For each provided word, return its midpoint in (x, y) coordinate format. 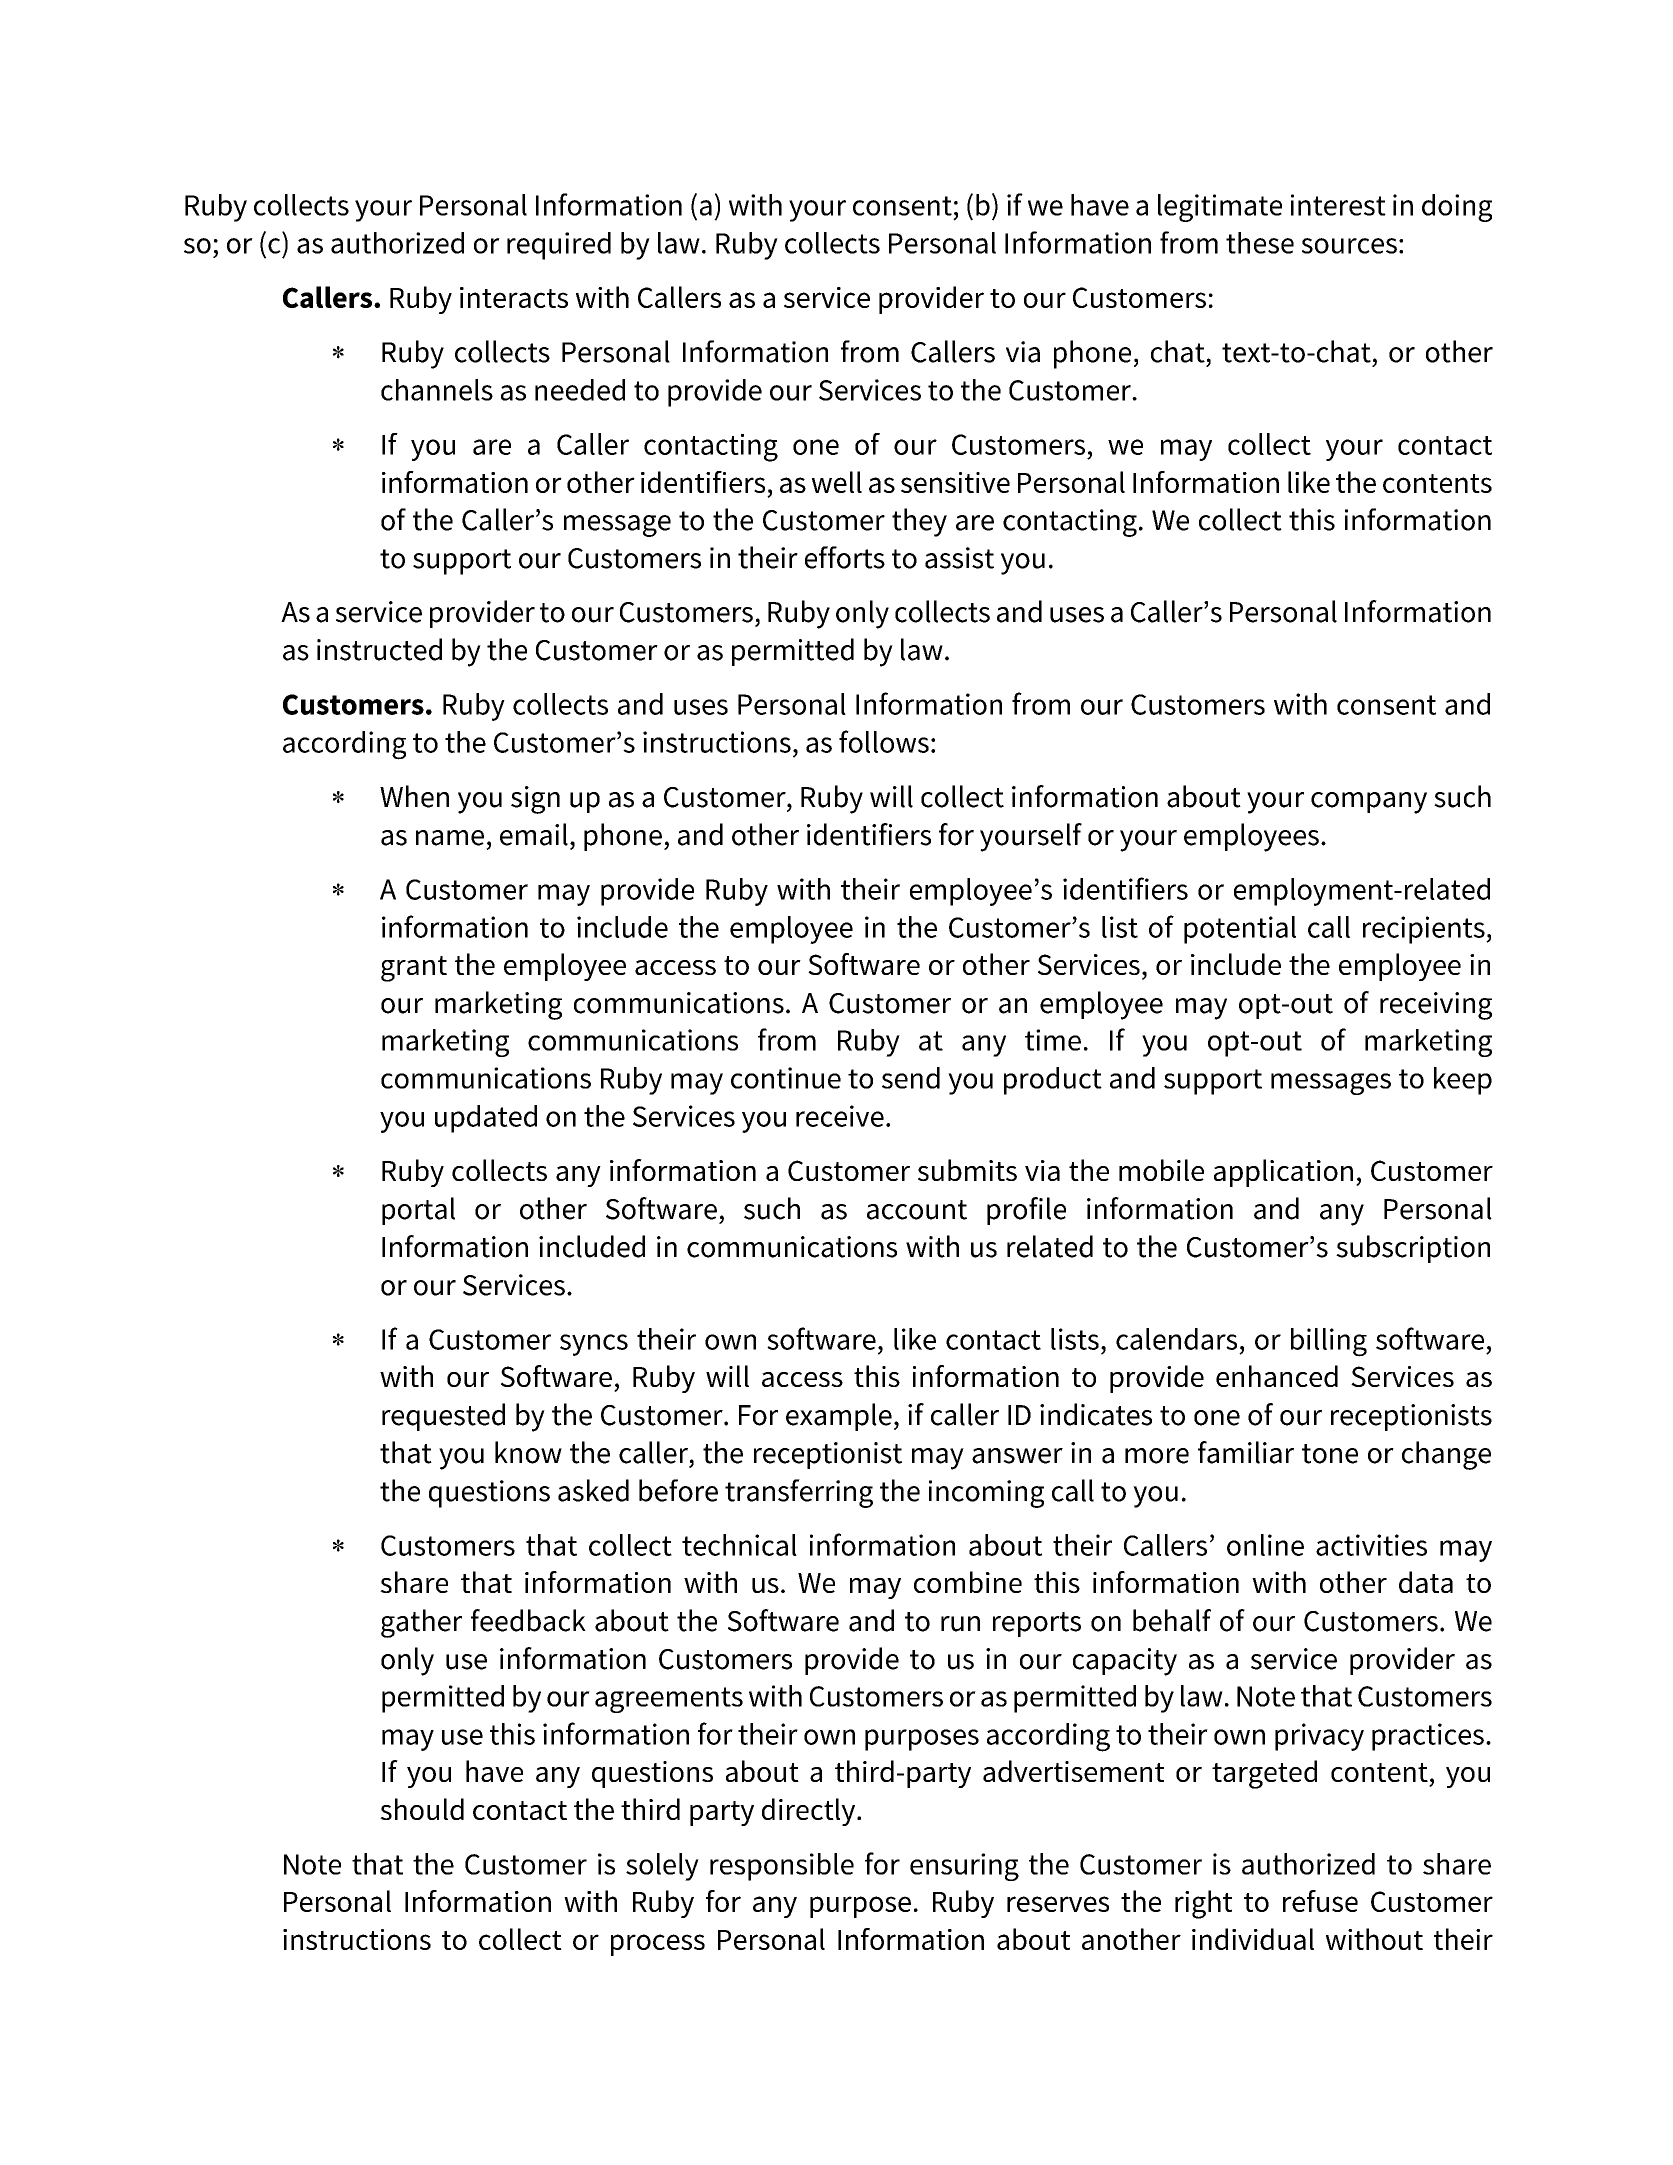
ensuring (964, 1867)
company (1369, 803)
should (422, 1809)
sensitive (955, 482)
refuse (1320, 1901)
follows (884, 741)
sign (535, 800)
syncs (594, 1345)
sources (1349, 246)
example (839, 1417)
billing (1329, 1342)
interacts (514, 297)
